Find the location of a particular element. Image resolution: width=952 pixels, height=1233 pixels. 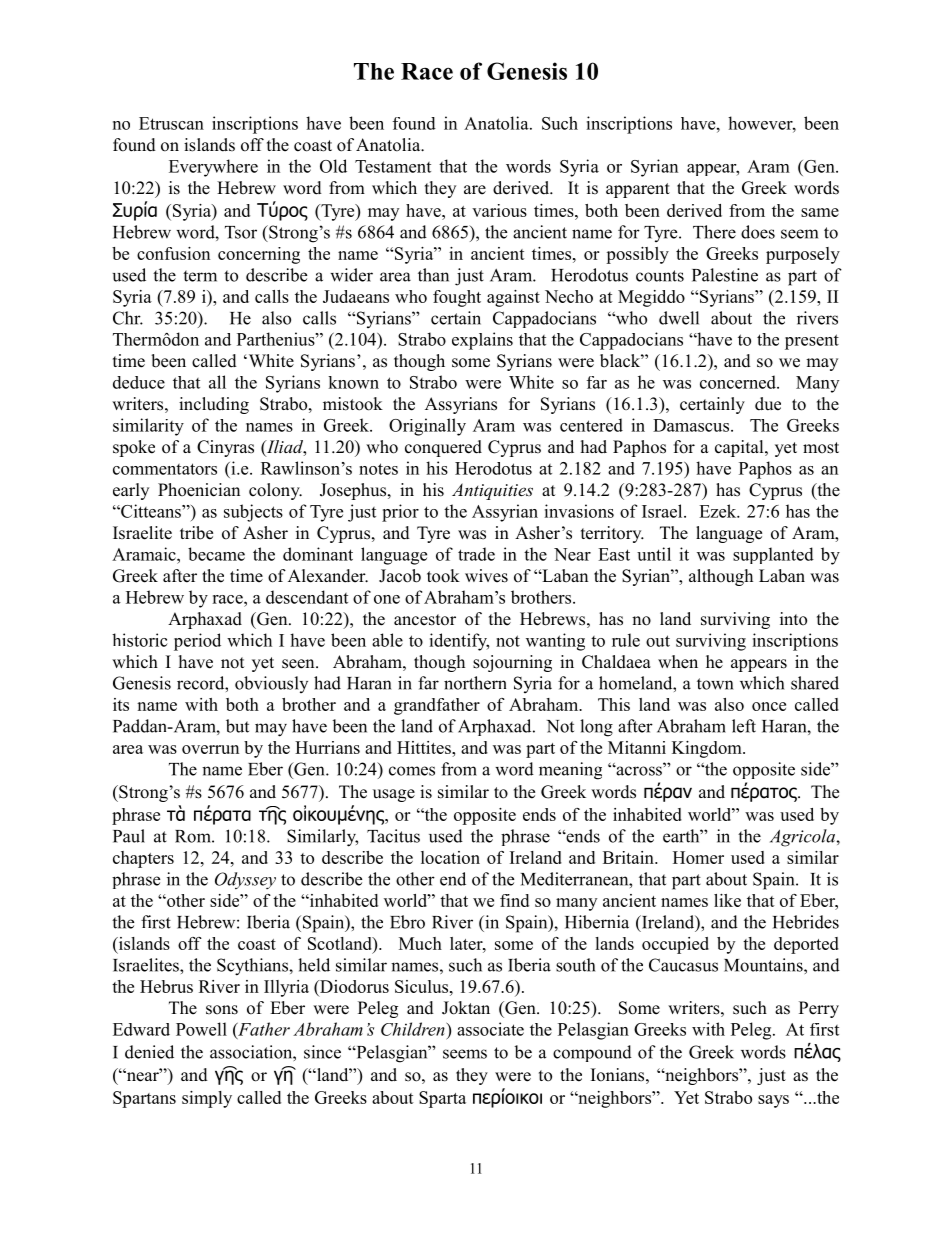

capital is located at coordinates (740, 448).
